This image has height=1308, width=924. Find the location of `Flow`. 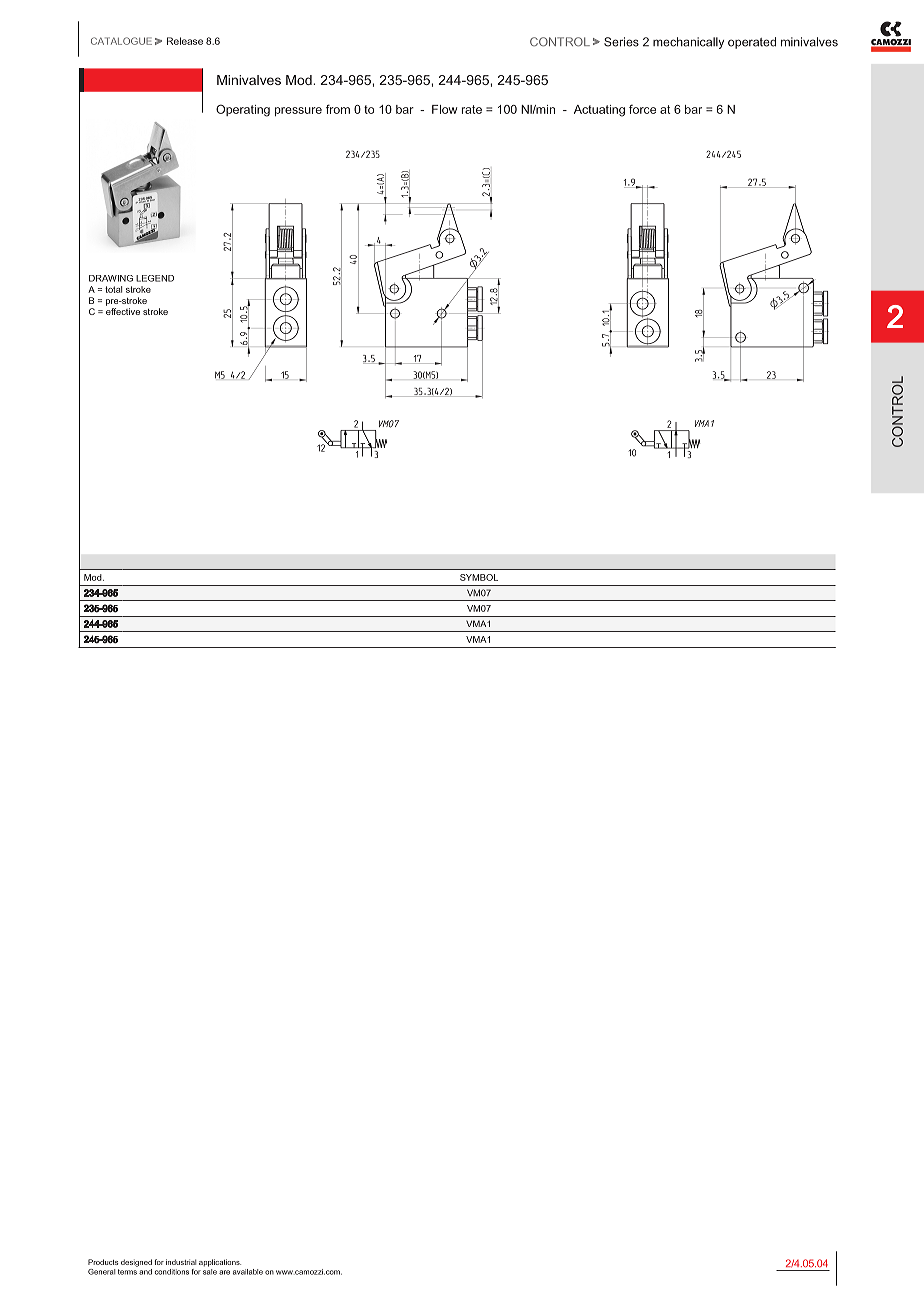

Flow is located at coordinates (444, 109).
